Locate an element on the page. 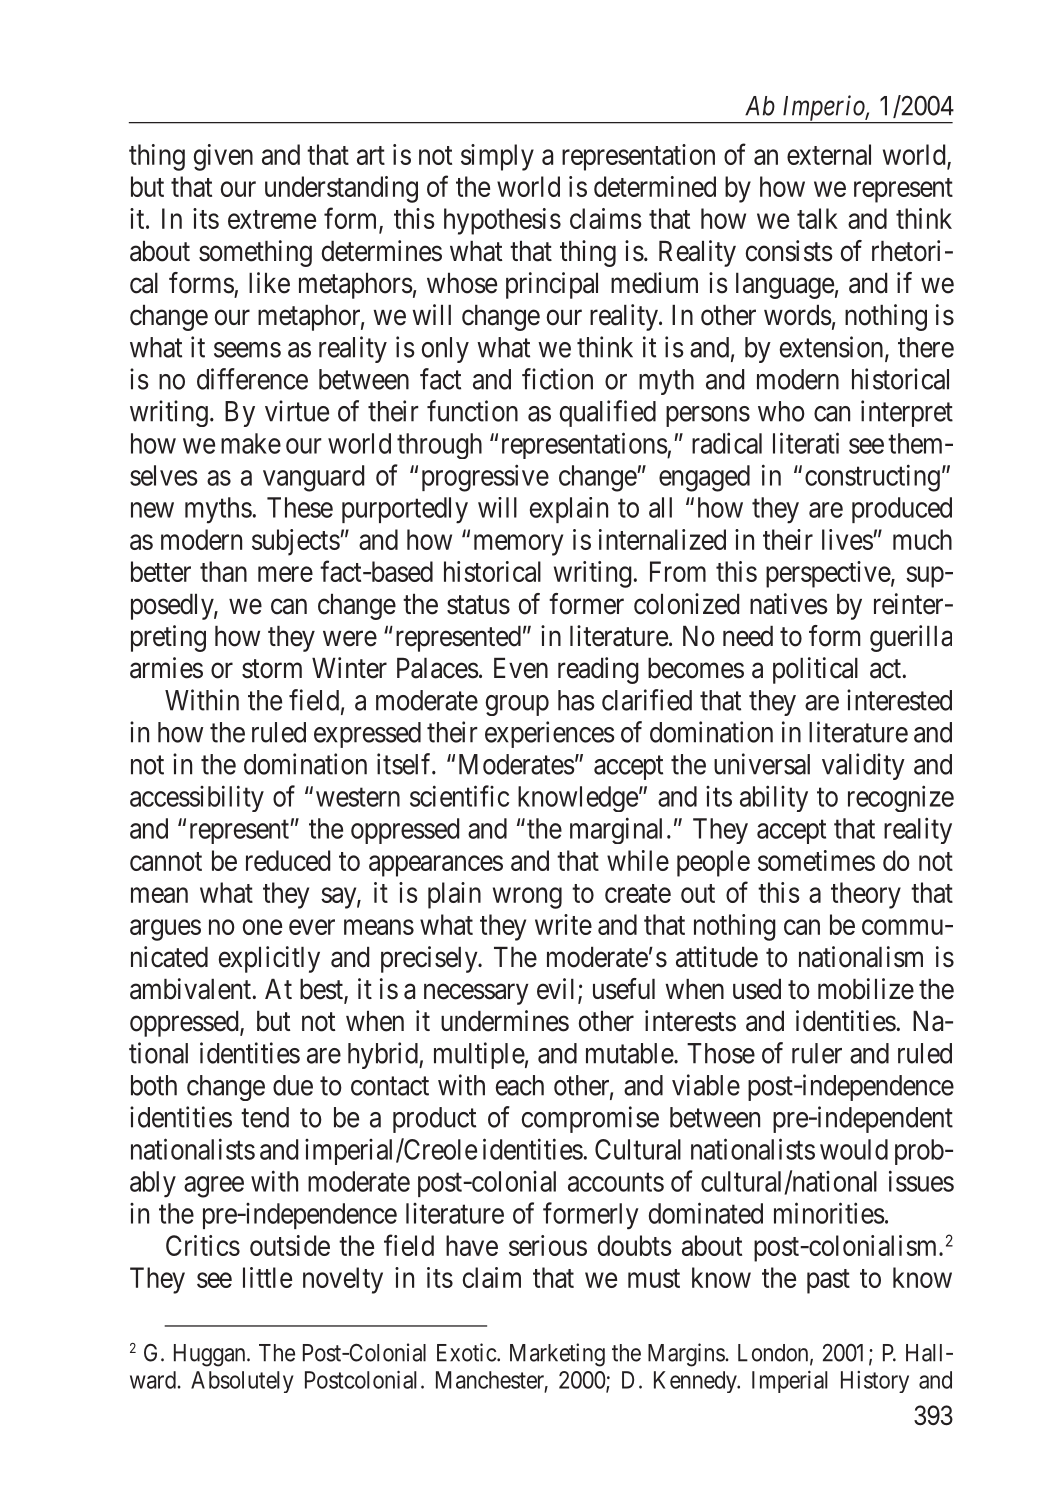 This image has height=1504, width=1060. Marketing is located at coordinates (557, 1355).
